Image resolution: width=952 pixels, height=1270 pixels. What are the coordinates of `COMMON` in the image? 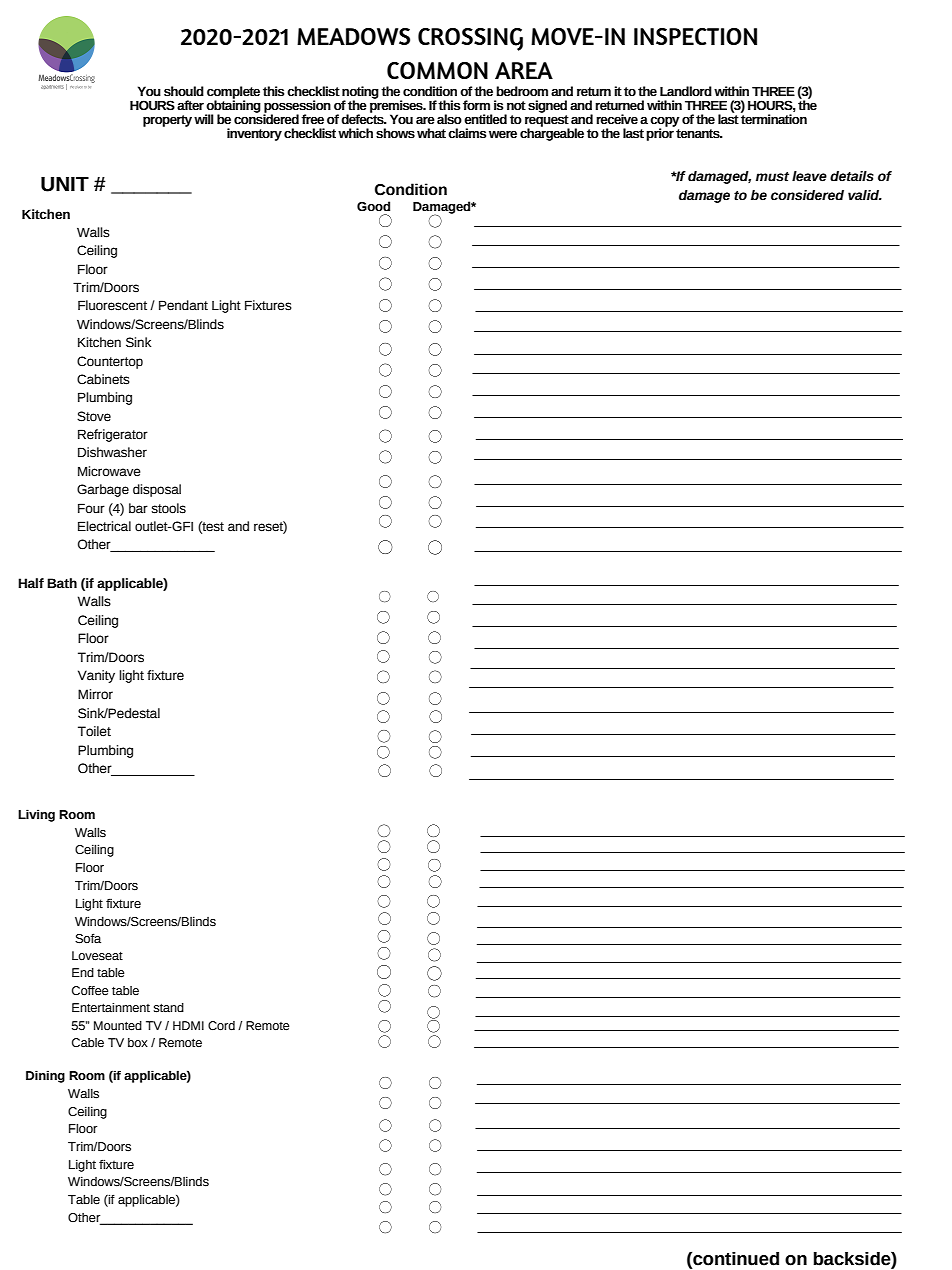 It's located at (437, 70).
